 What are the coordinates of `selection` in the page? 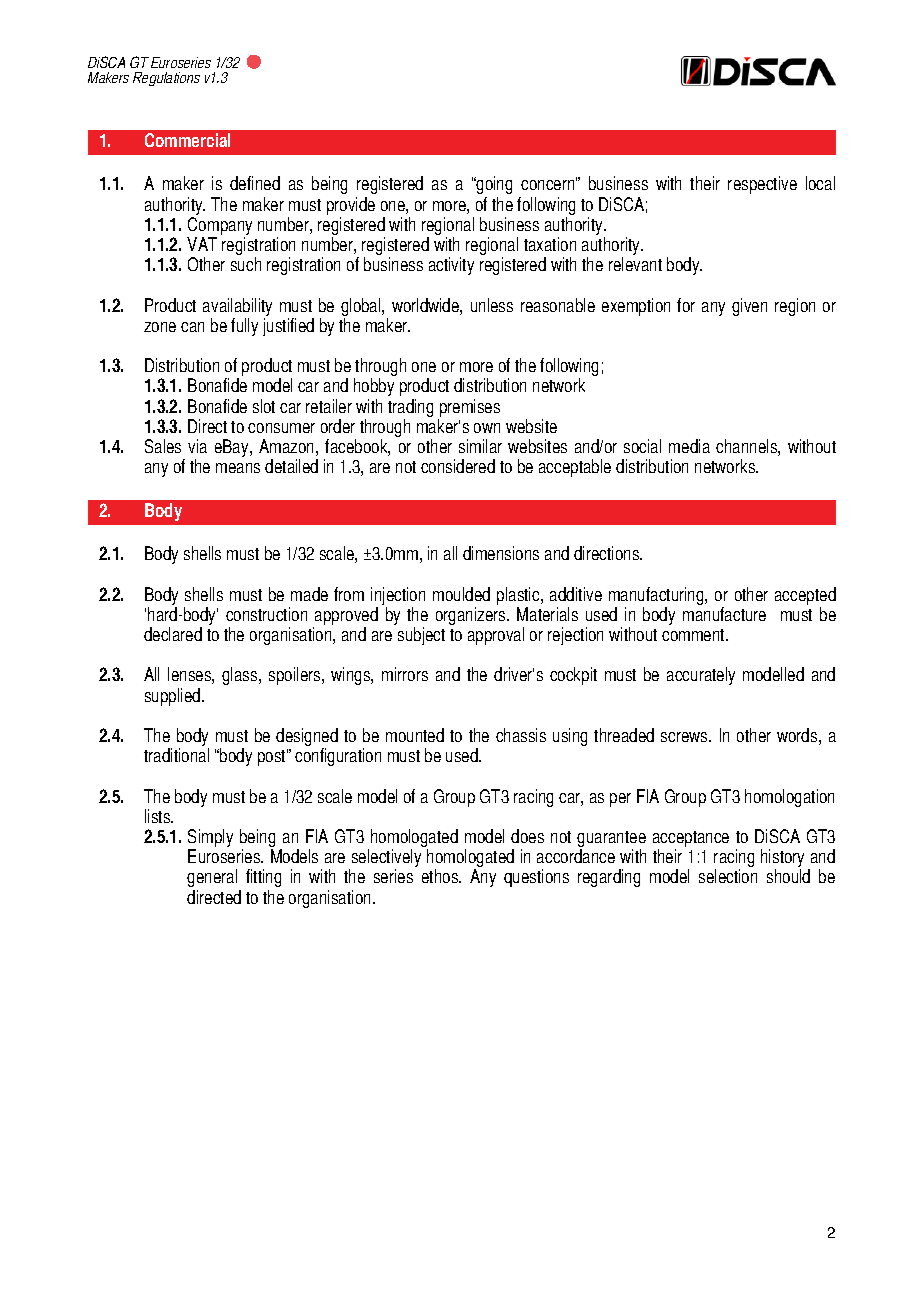 It's located at (728, 876).
